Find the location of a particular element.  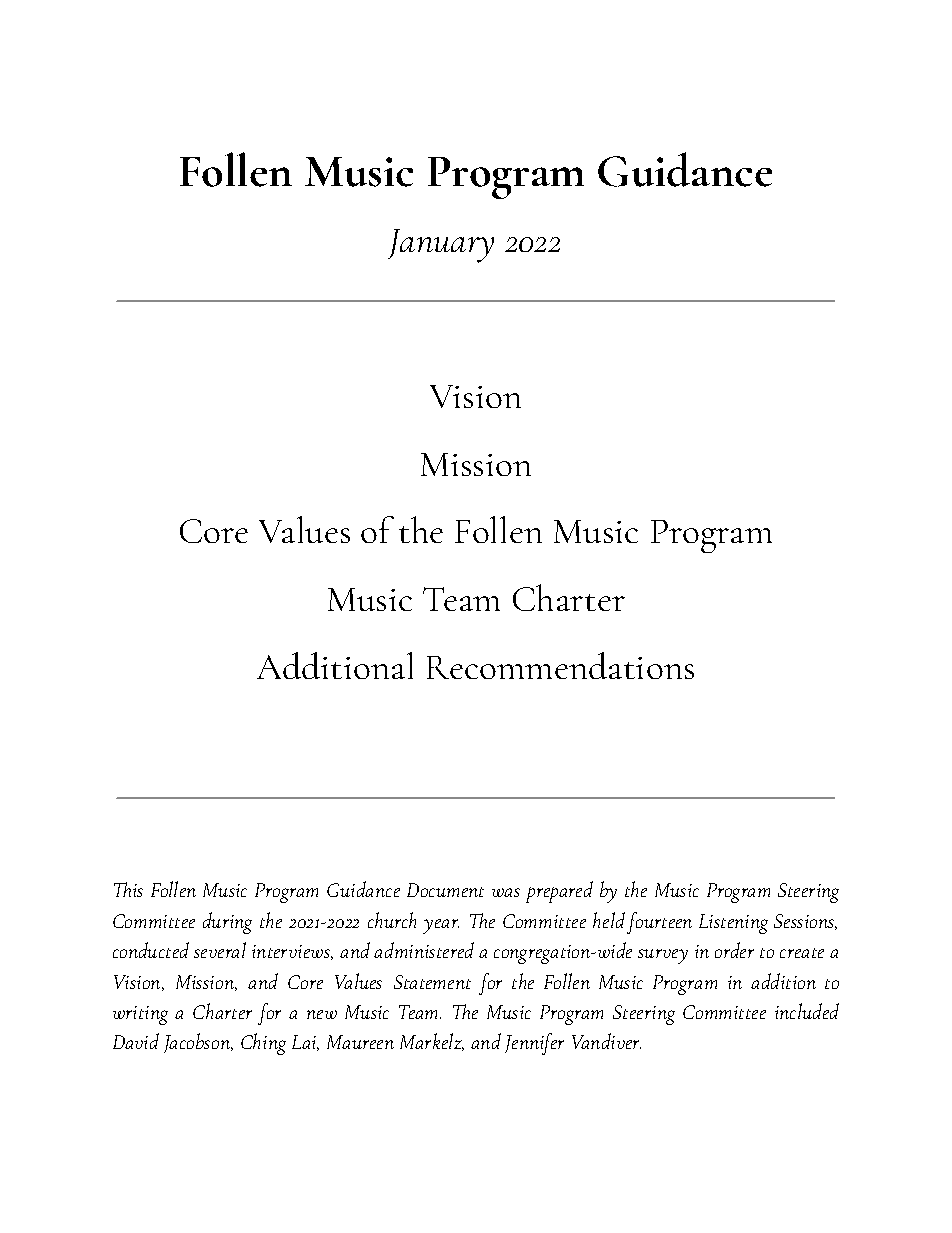

Document is located at coordinates (445, 890).
